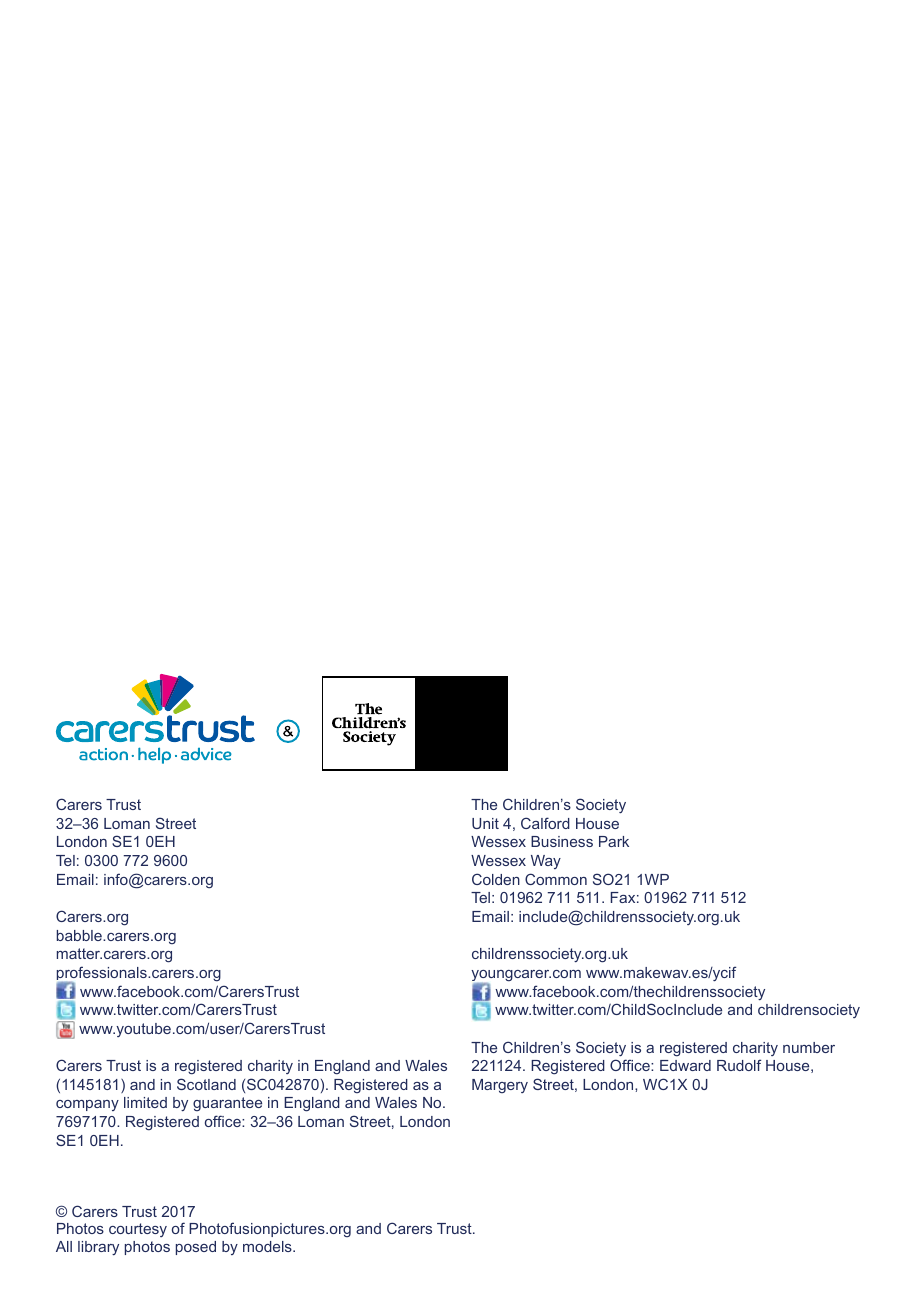 This screenshot has width=924, height=1308. Describe the element at coordinates (485, 823) in the screenshot. I see `Unit` at that location.
